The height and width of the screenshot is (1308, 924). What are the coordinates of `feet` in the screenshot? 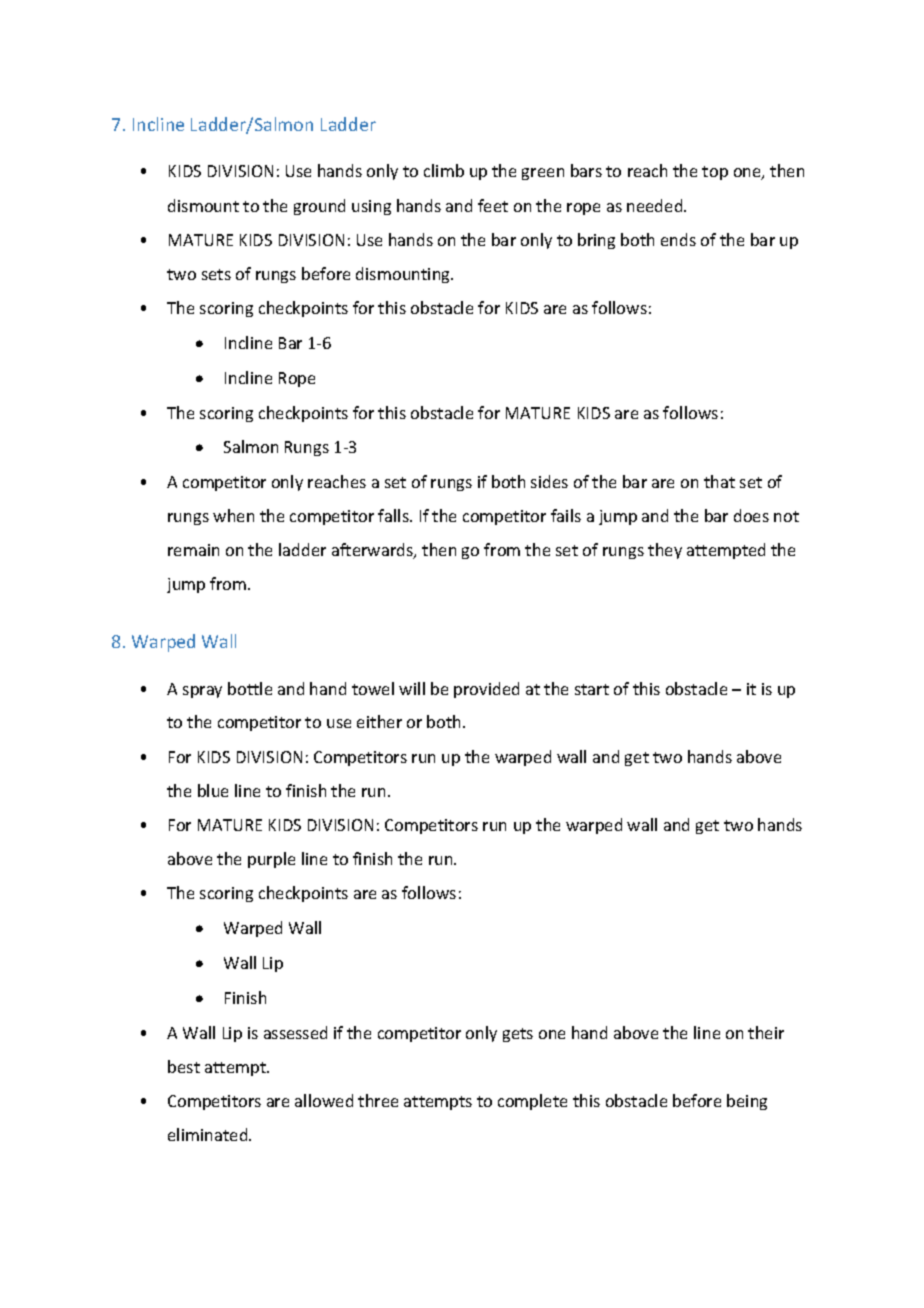 It's located at (493, 205).
